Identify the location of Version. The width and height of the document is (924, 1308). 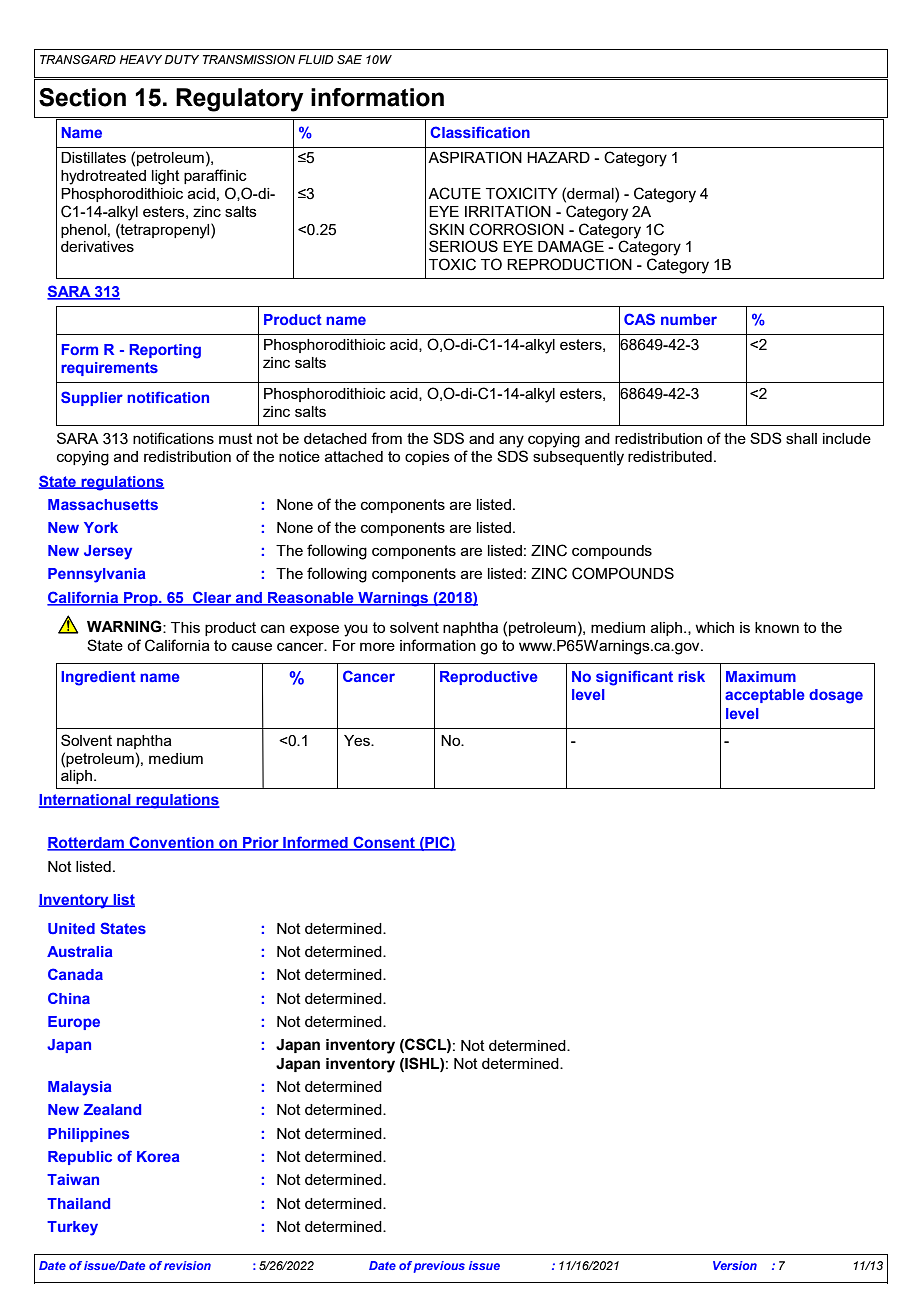
(735, 1265).
